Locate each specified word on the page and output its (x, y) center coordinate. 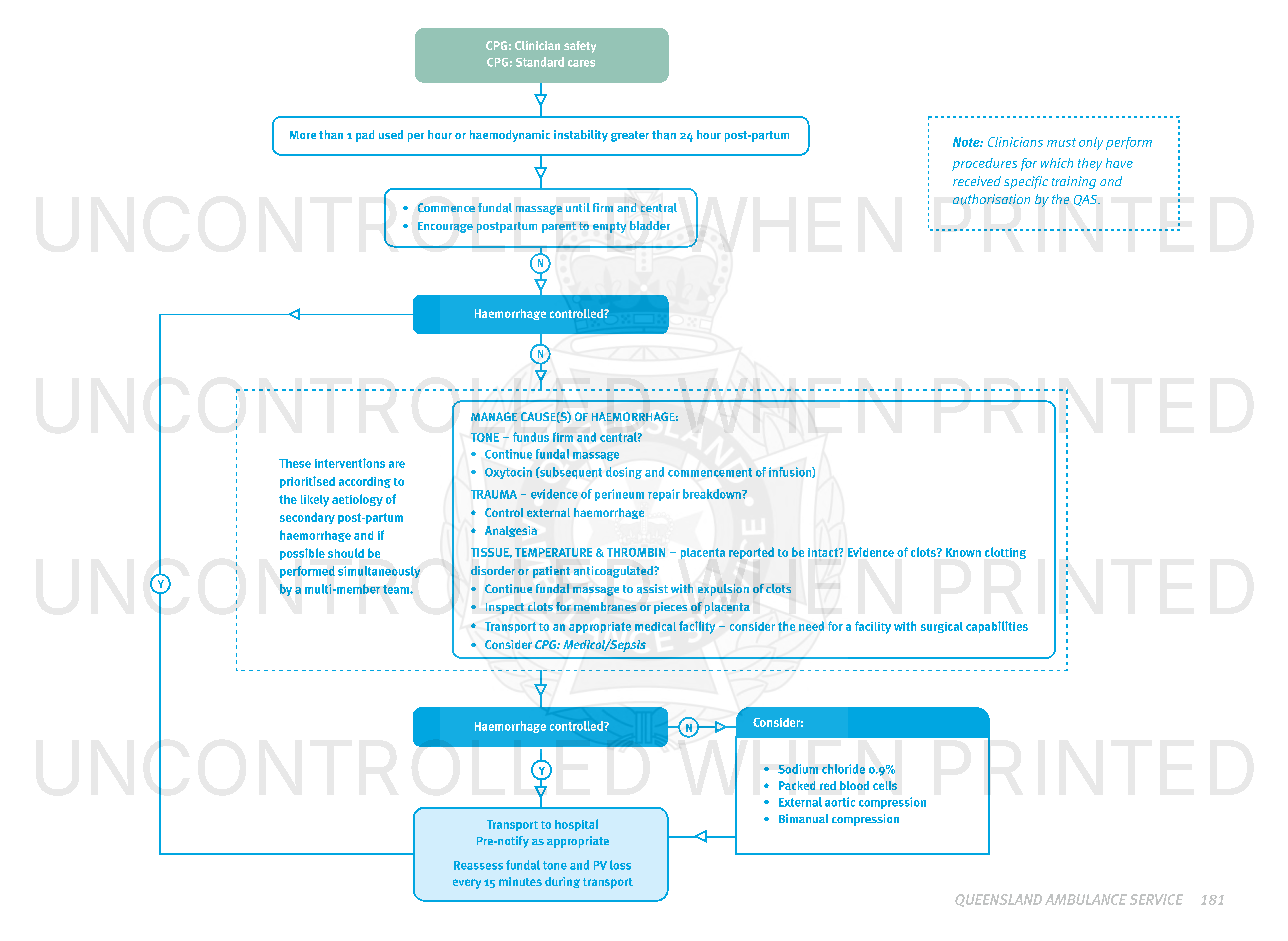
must (1061, 142)
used (391, 134)
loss (620, 865)
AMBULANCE (1086, 899)
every (467, 884)
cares (581, 63)
